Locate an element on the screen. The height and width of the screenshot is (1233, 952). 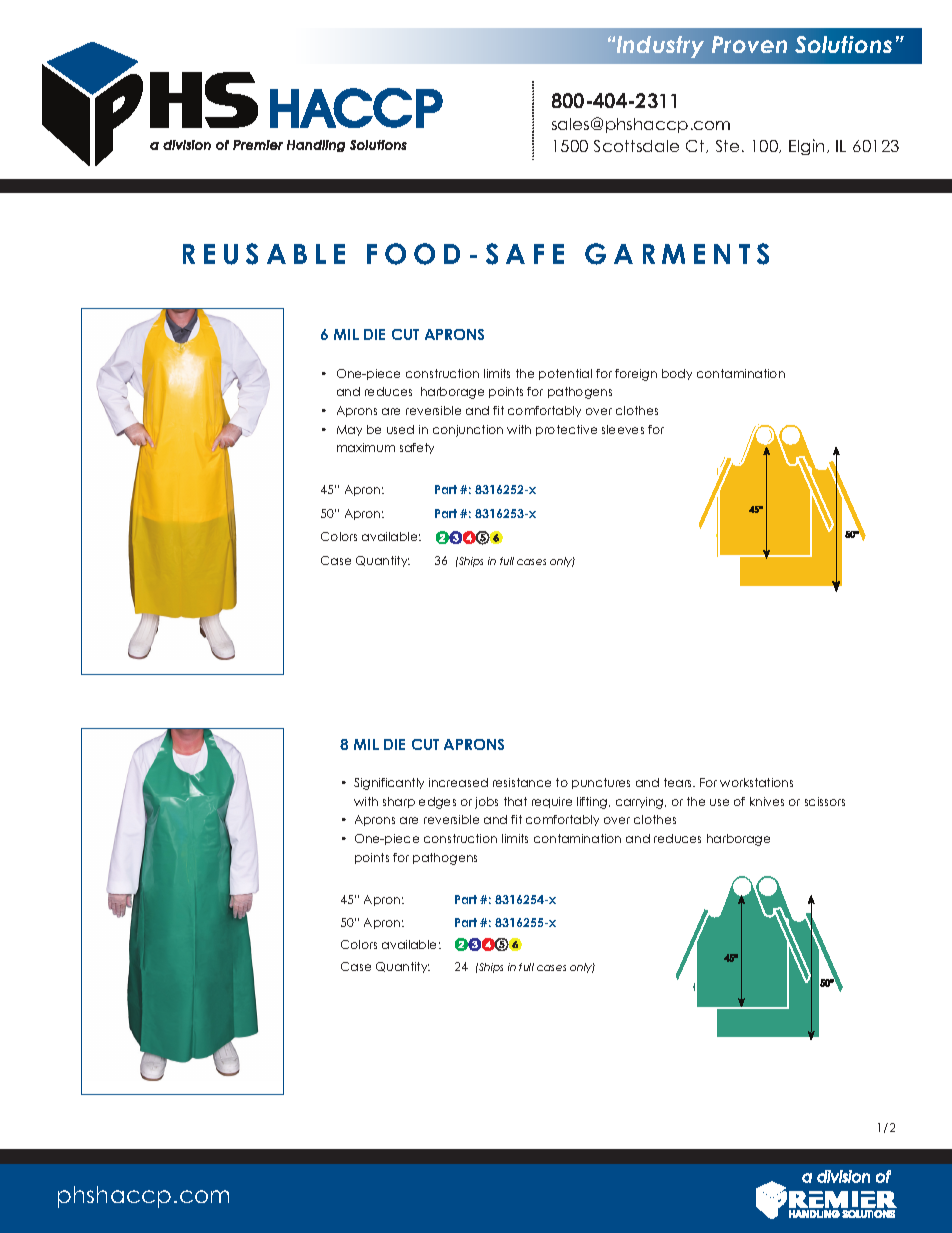
maximum is located at coordinates (366, 447).
